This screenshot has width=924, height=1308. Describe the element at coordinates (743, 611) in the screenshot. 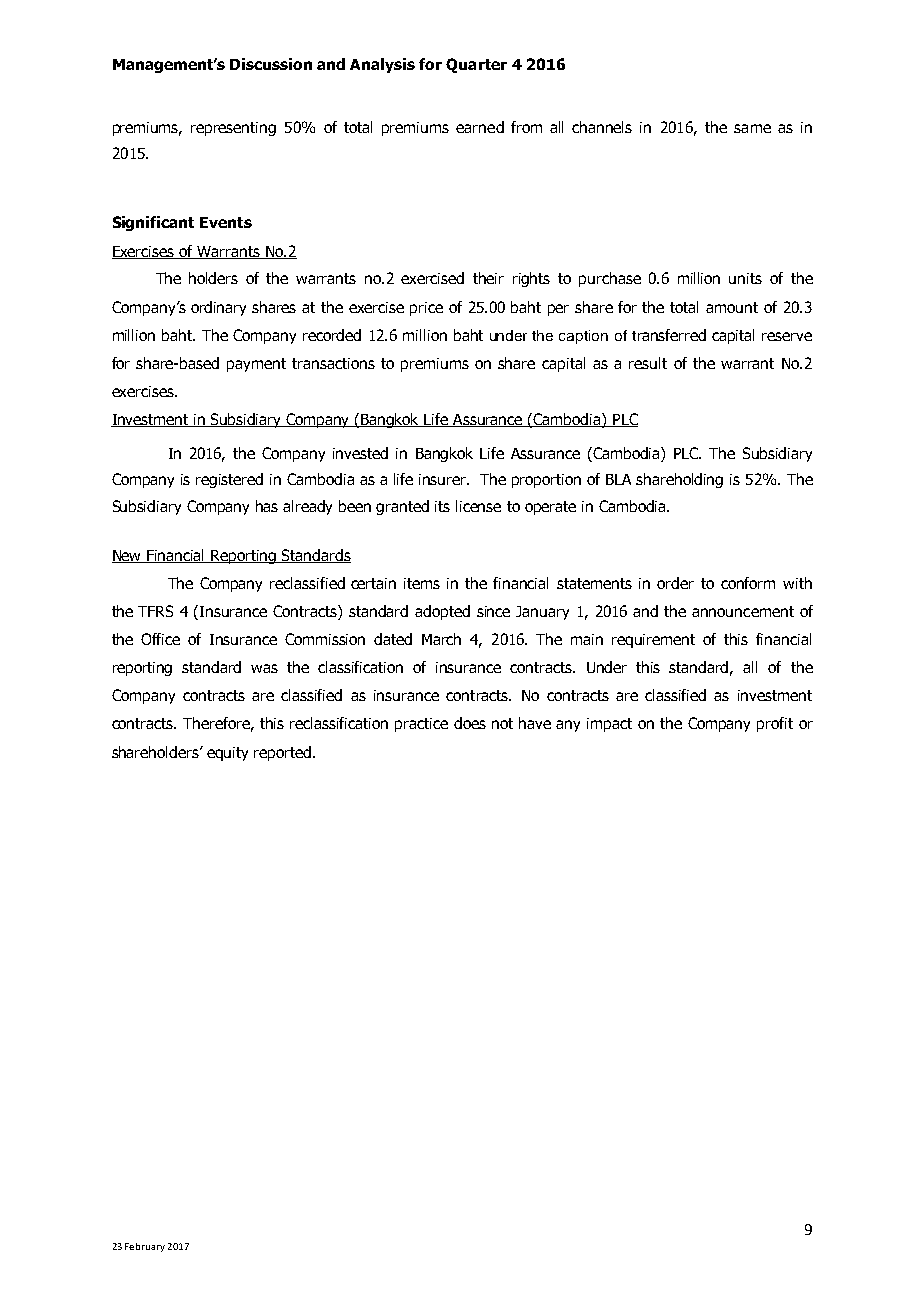

I see `announcement` at that location.
